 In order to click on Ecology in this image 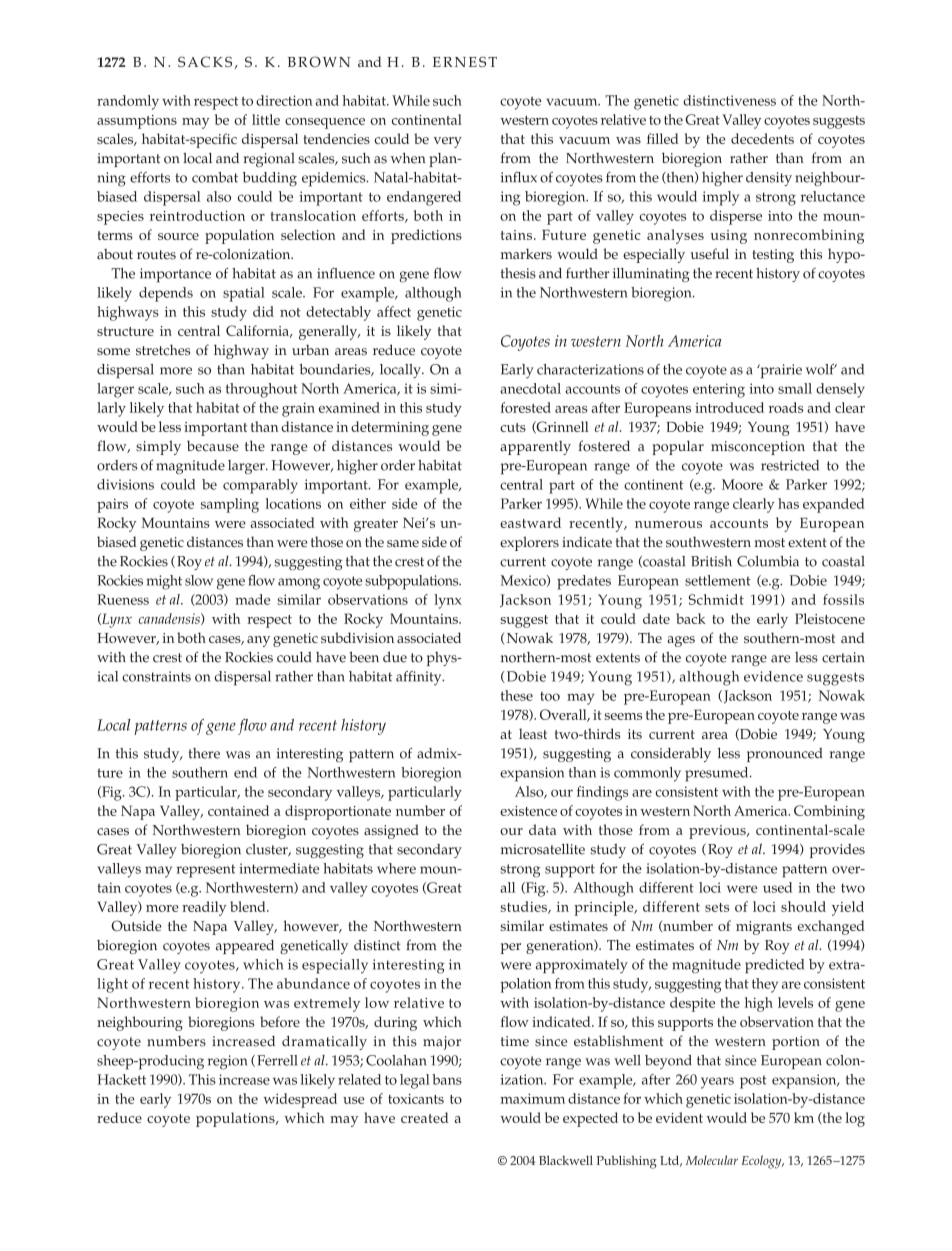, I will do `click(763, 1162)`.
